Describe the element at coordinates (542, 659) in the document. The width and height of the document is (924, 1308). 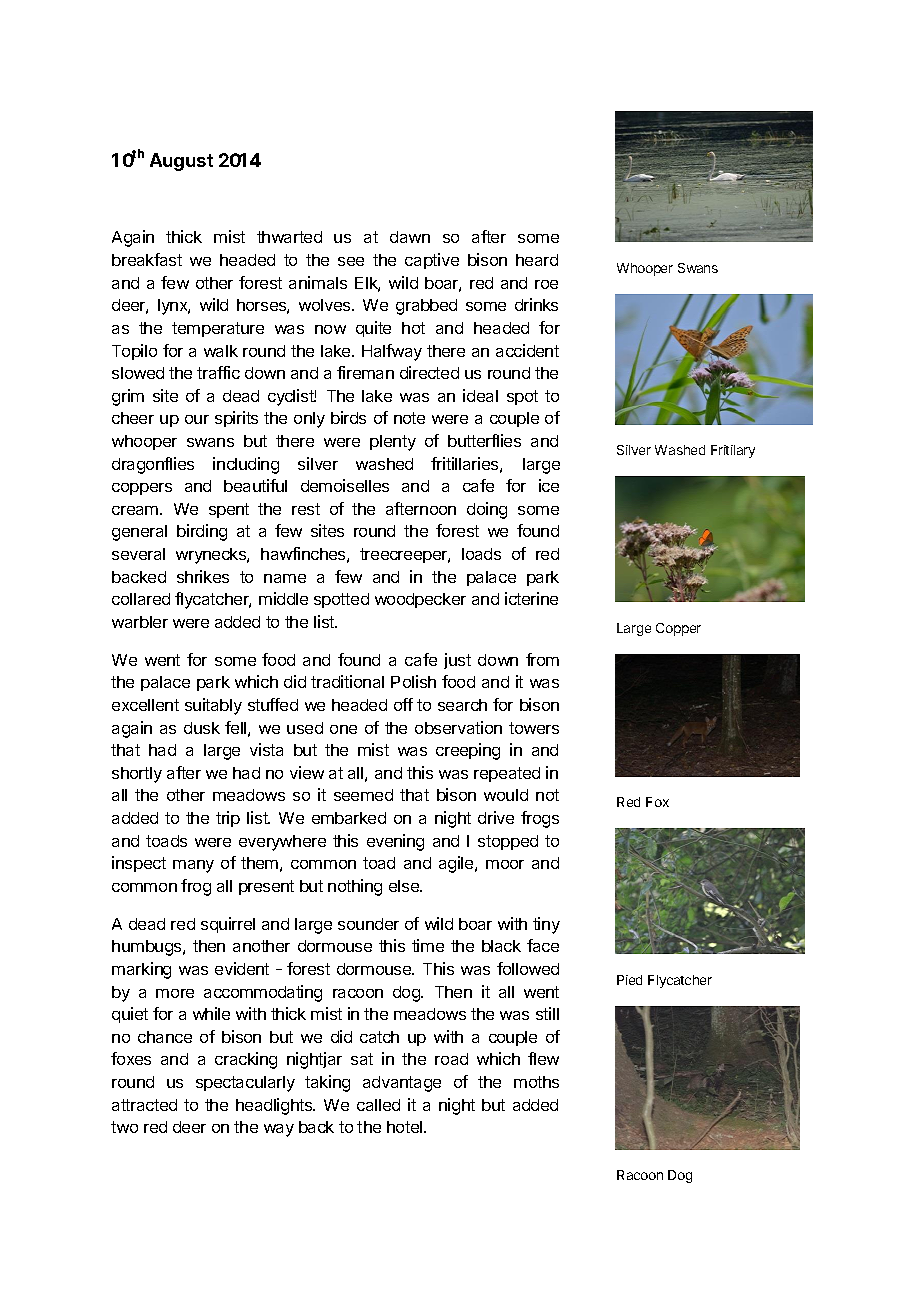
I see `from` at that location.
